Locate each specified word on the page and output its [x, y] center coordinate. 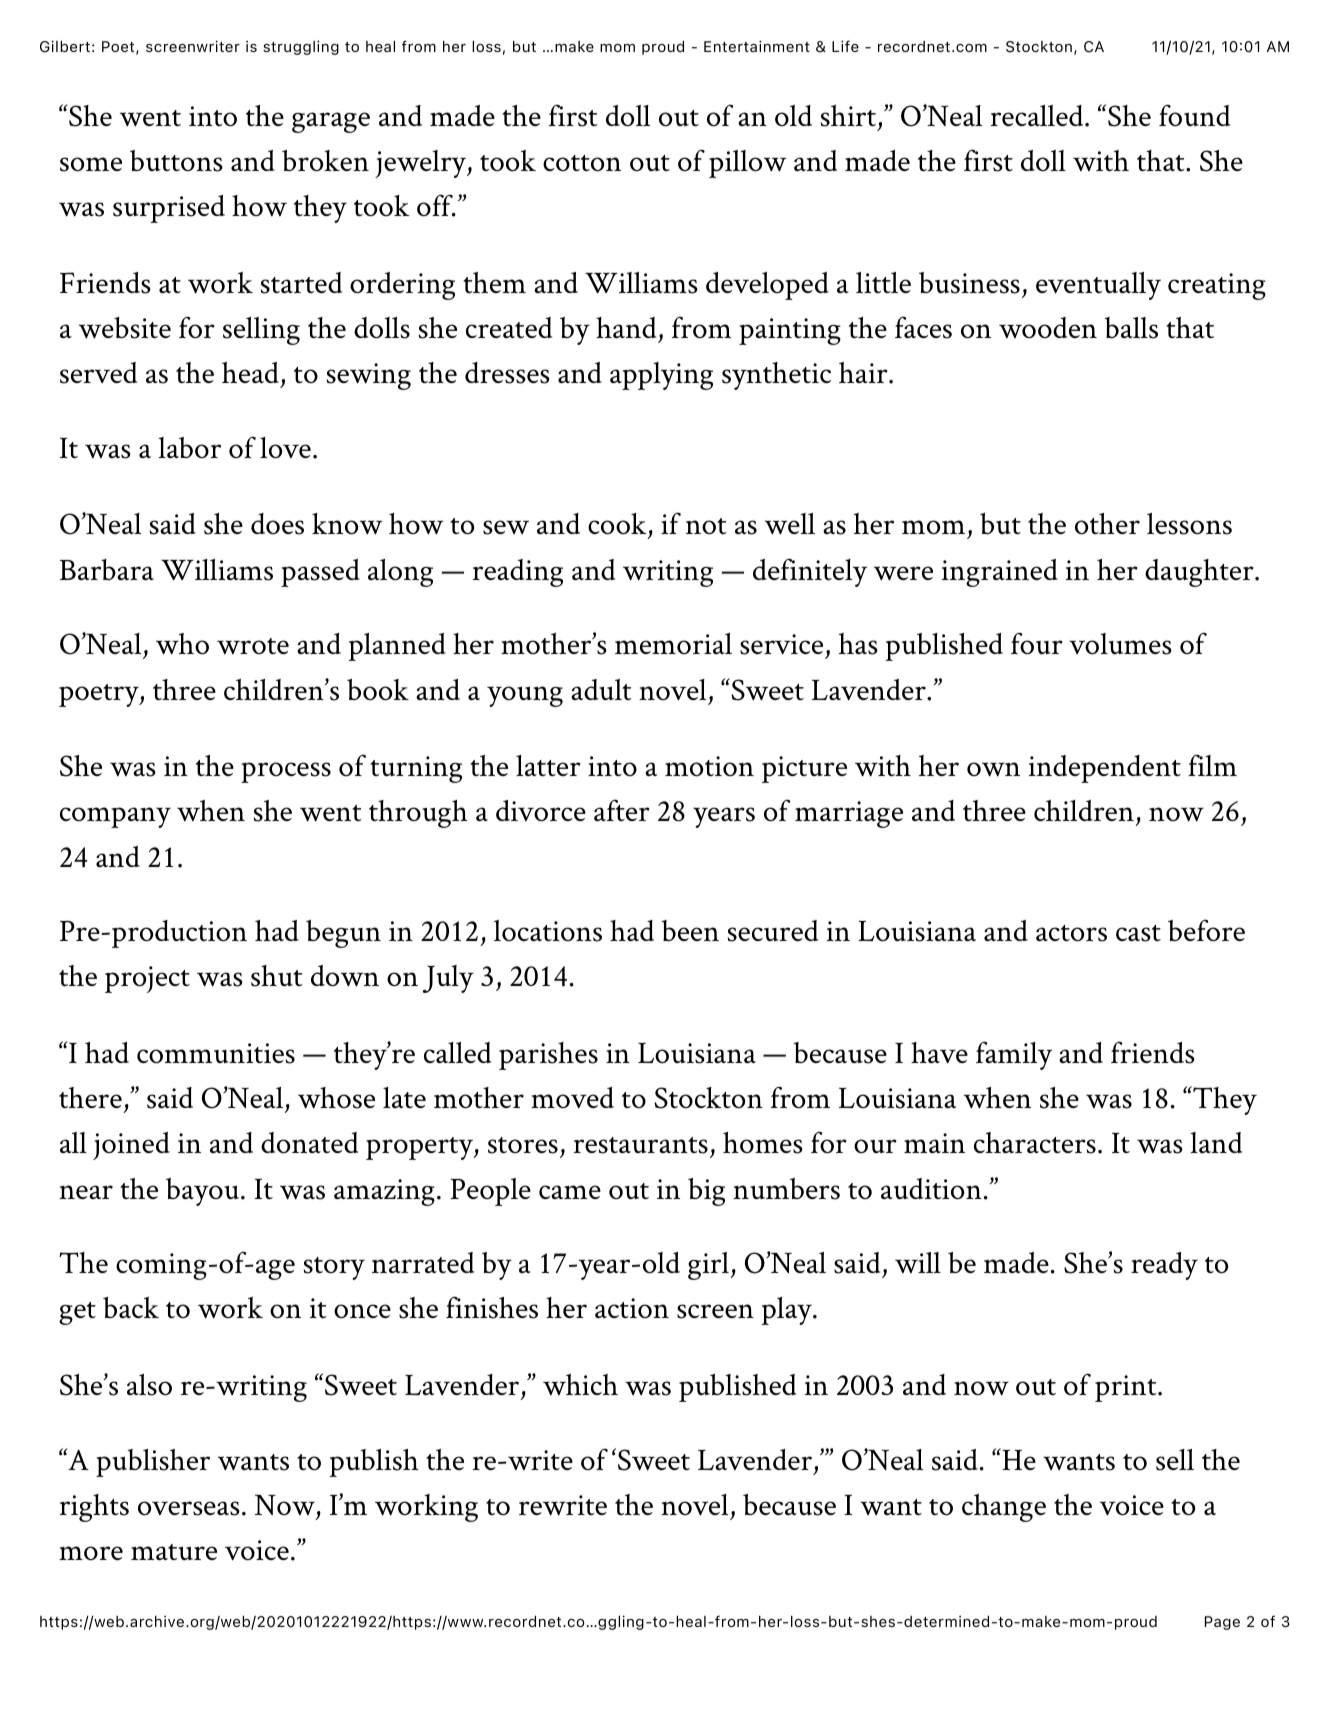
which [580, 1384]
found [1194, 115]
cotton [582, 163]
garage [331, 122]
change [1004, 1508]
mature [174, 1552]
